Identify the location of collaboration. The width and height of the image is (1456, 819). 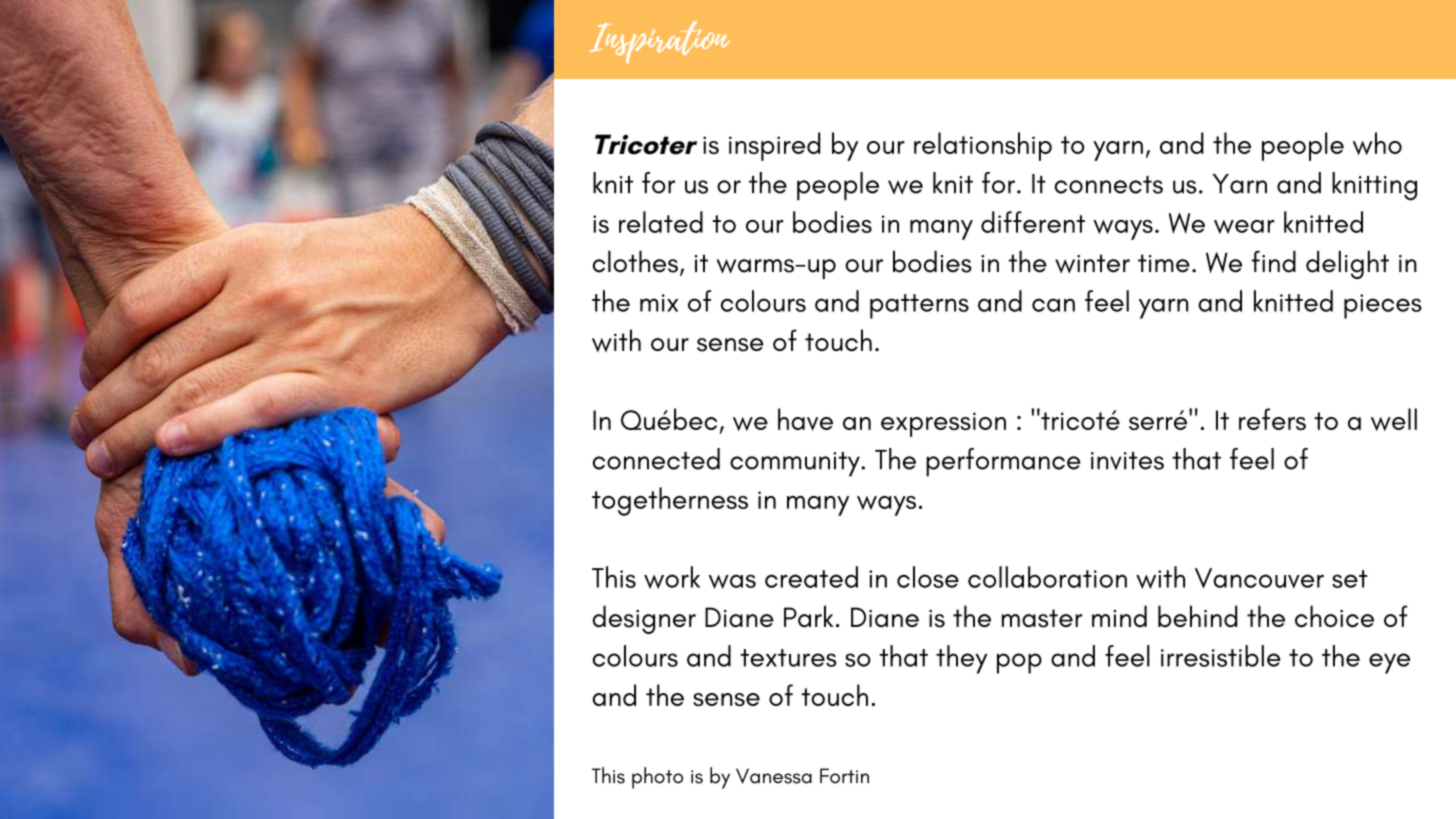
(1047, 577).
